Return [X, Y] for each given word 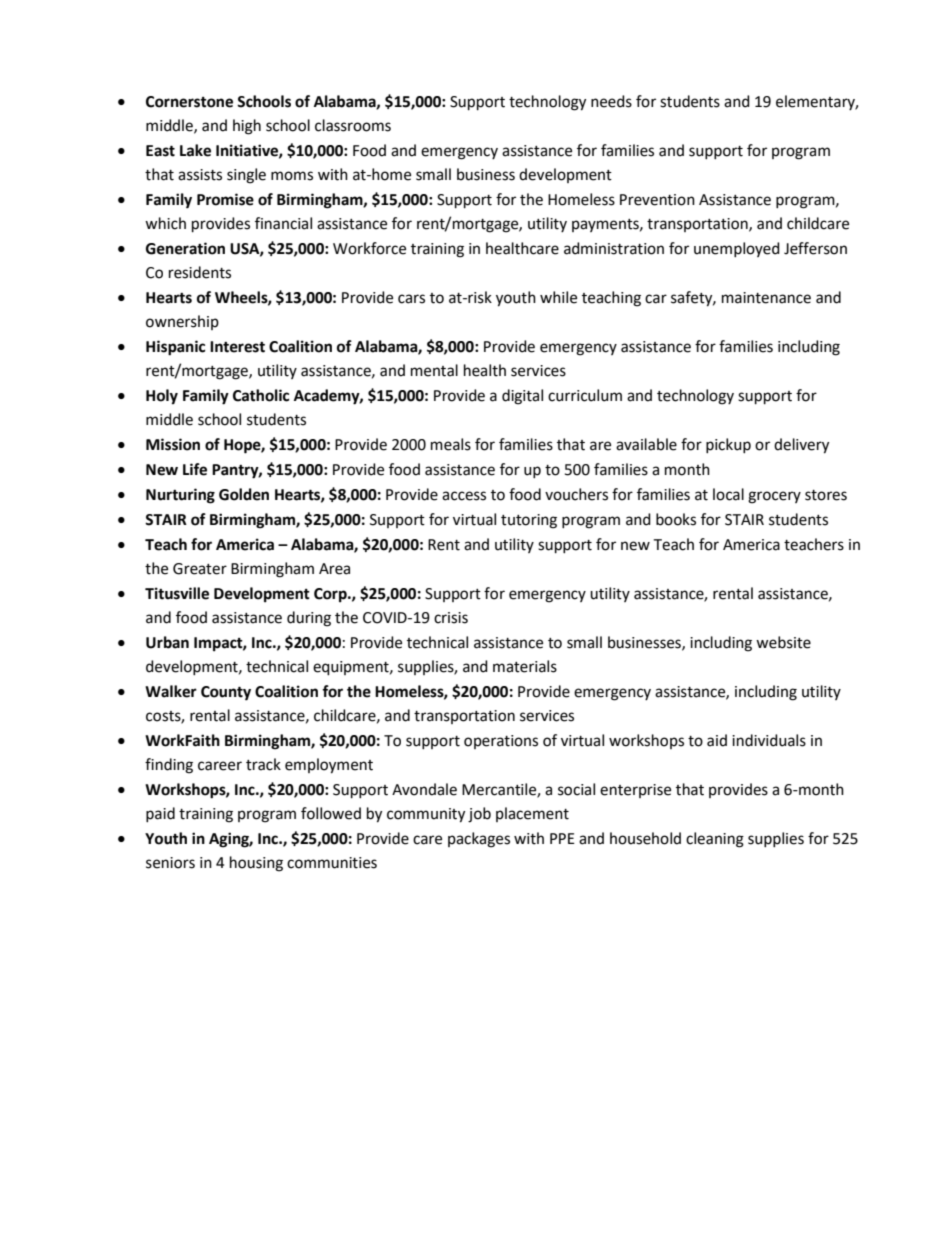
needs [611, 101]
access [464, 496]
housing [256, 864]
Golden [244, 494]
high [247, 127]
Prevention [657, 200]
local [728, 494]
